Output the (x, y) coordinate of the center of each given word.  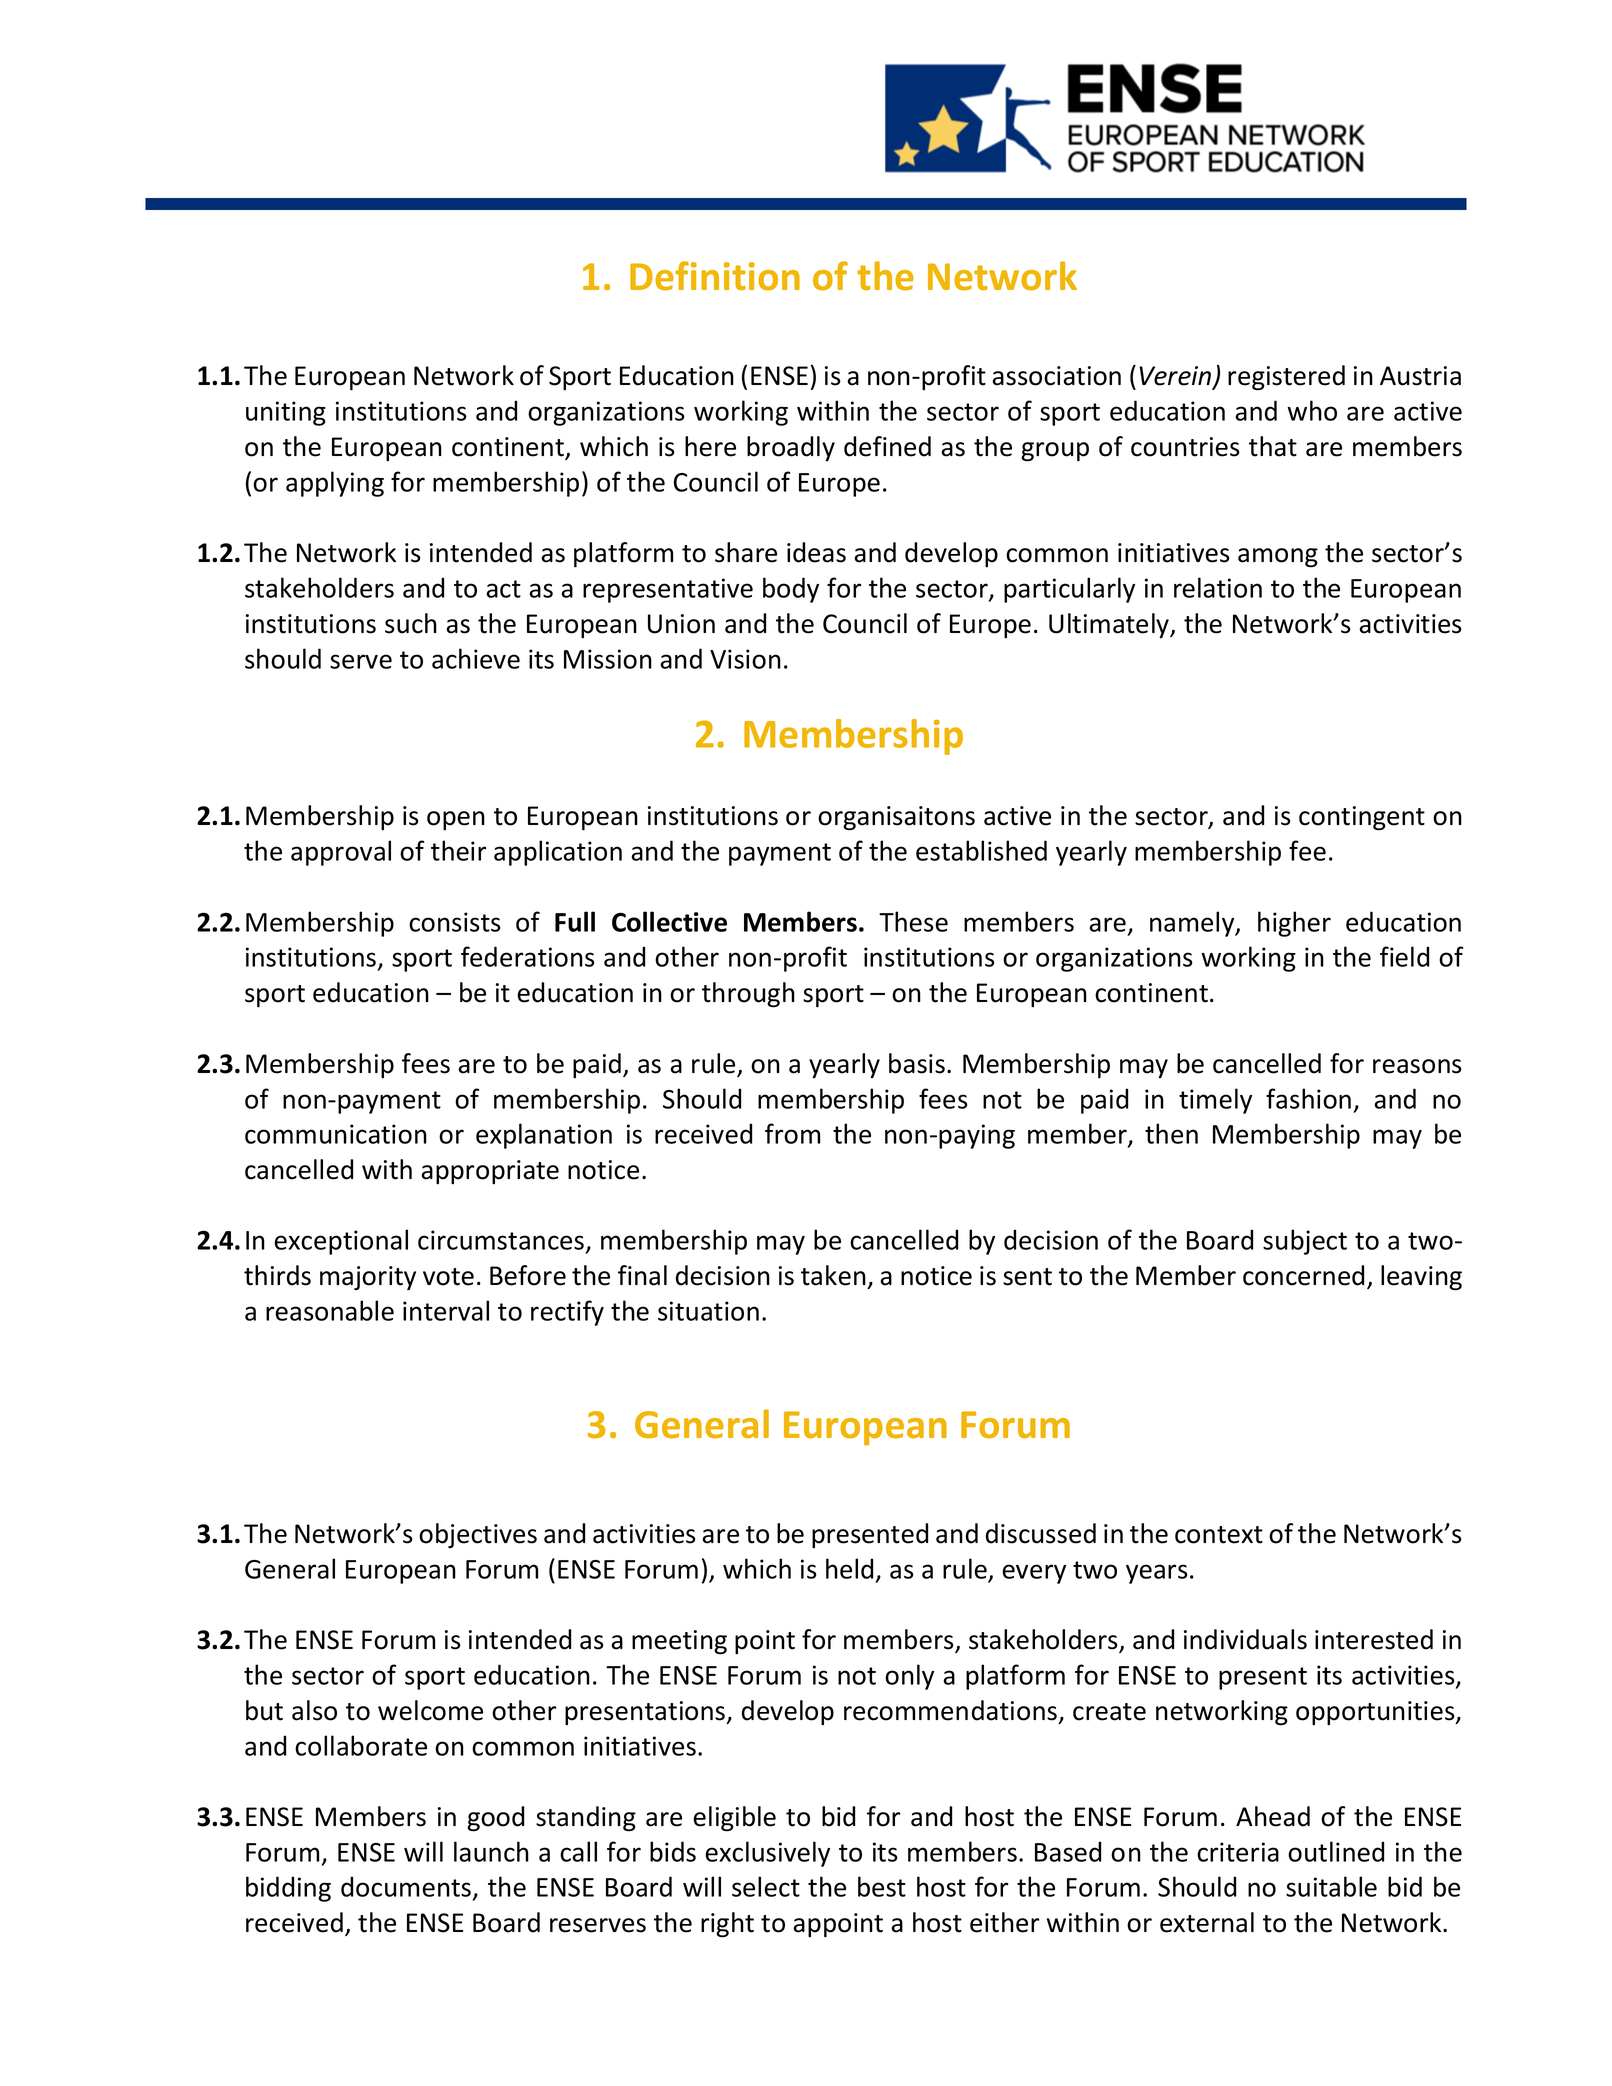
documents (406, 1886)
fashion (1308, 1098)
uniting (286, 413)
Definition (715, 276)
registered (1286, 378)
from (792, 1133)
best (882, 1886)
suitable (1331, 1886)
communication (336, 1134)
